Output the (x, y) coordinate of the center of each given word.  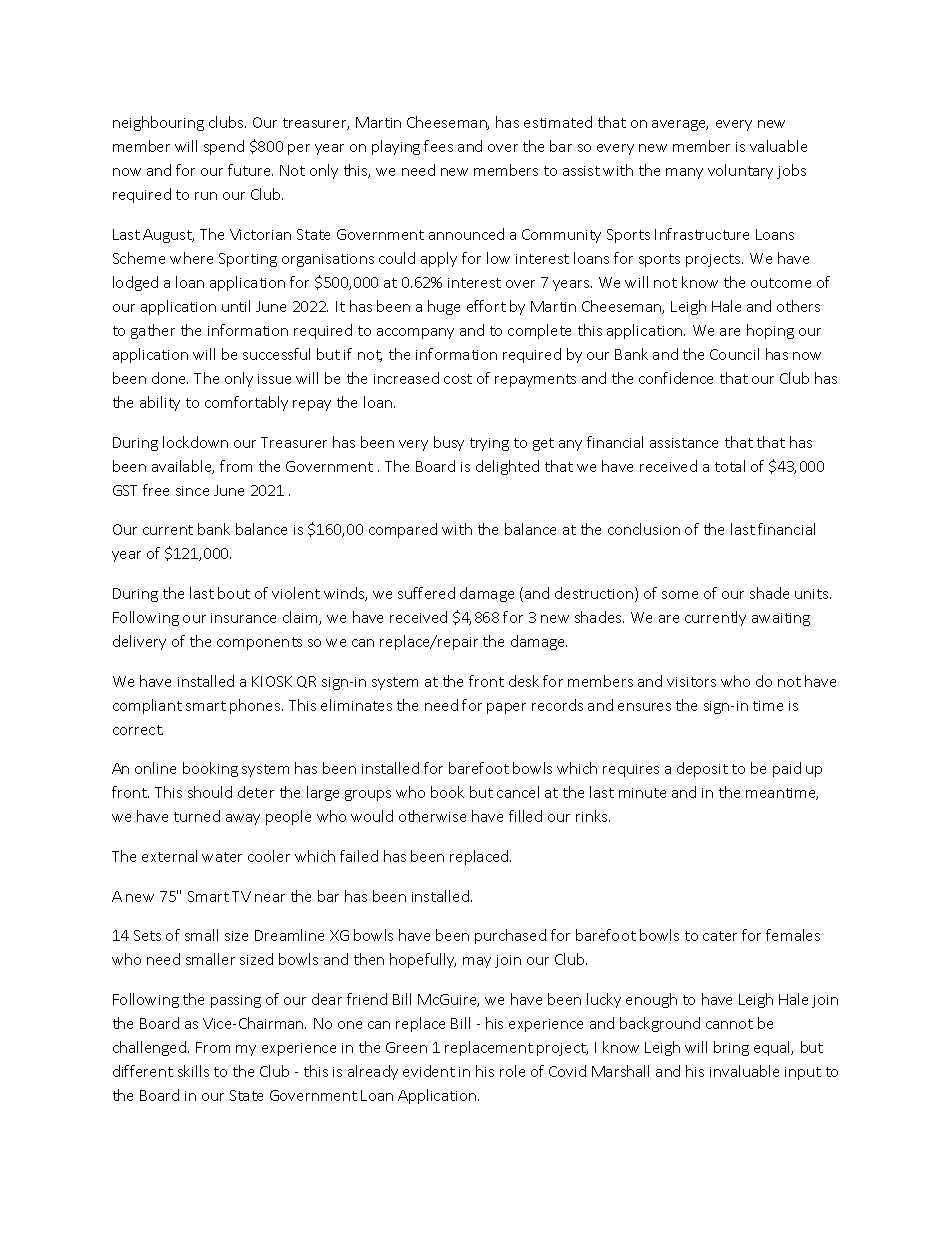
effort (486, 306)
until (236, 306)
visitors (691, 682)
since (192, 491)
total (730, 466)
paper (506, 708)
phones (256, 706)
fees (438, 146)
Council (734, 354)
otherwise (432, 816)
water (222, 857)
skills (193, 1071)
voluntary (740, 171)
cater (720, 936)
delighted (507, 467)
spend (224, 147)
